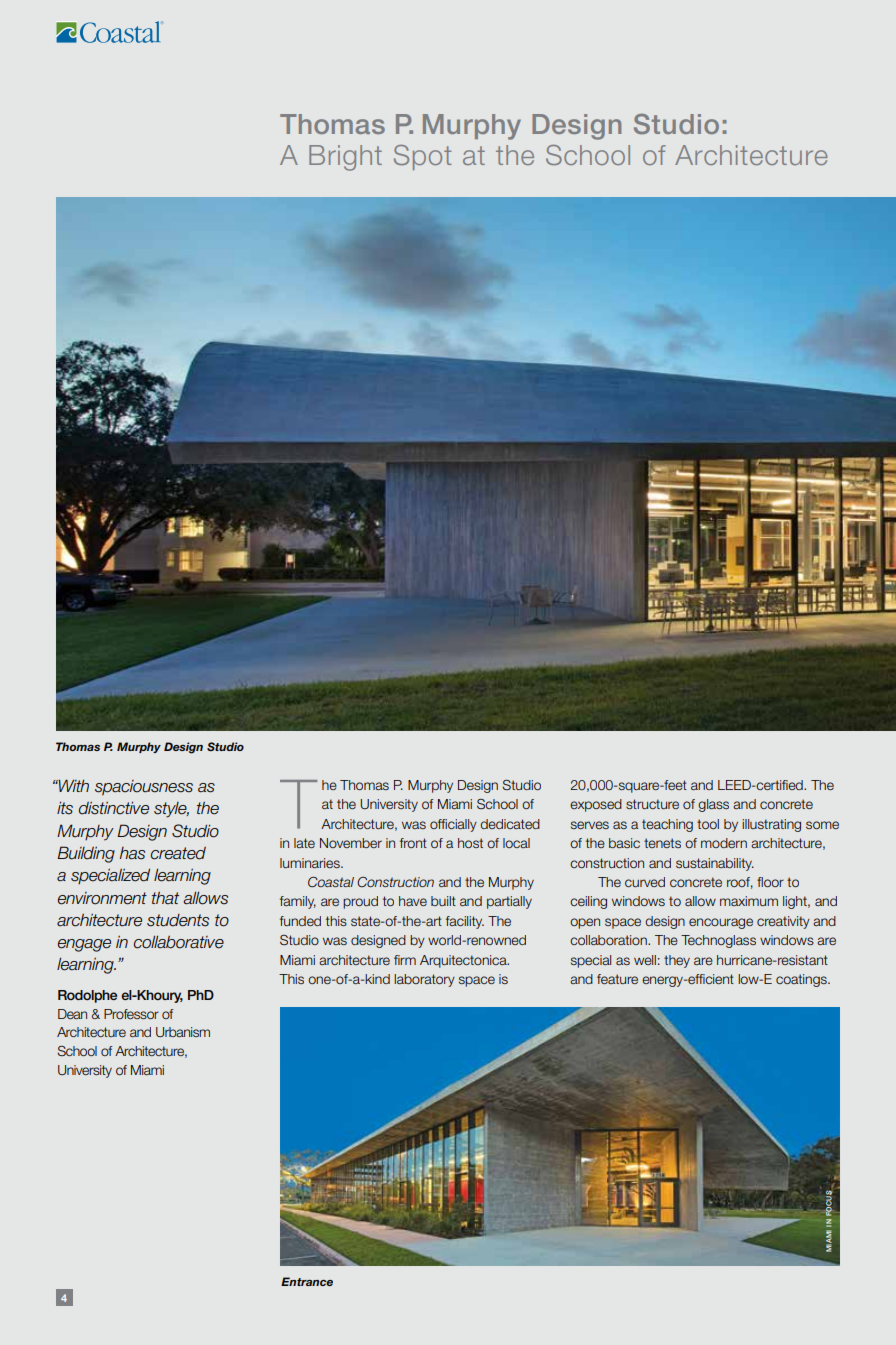  I want to click on coatings, so click(802, 980).
